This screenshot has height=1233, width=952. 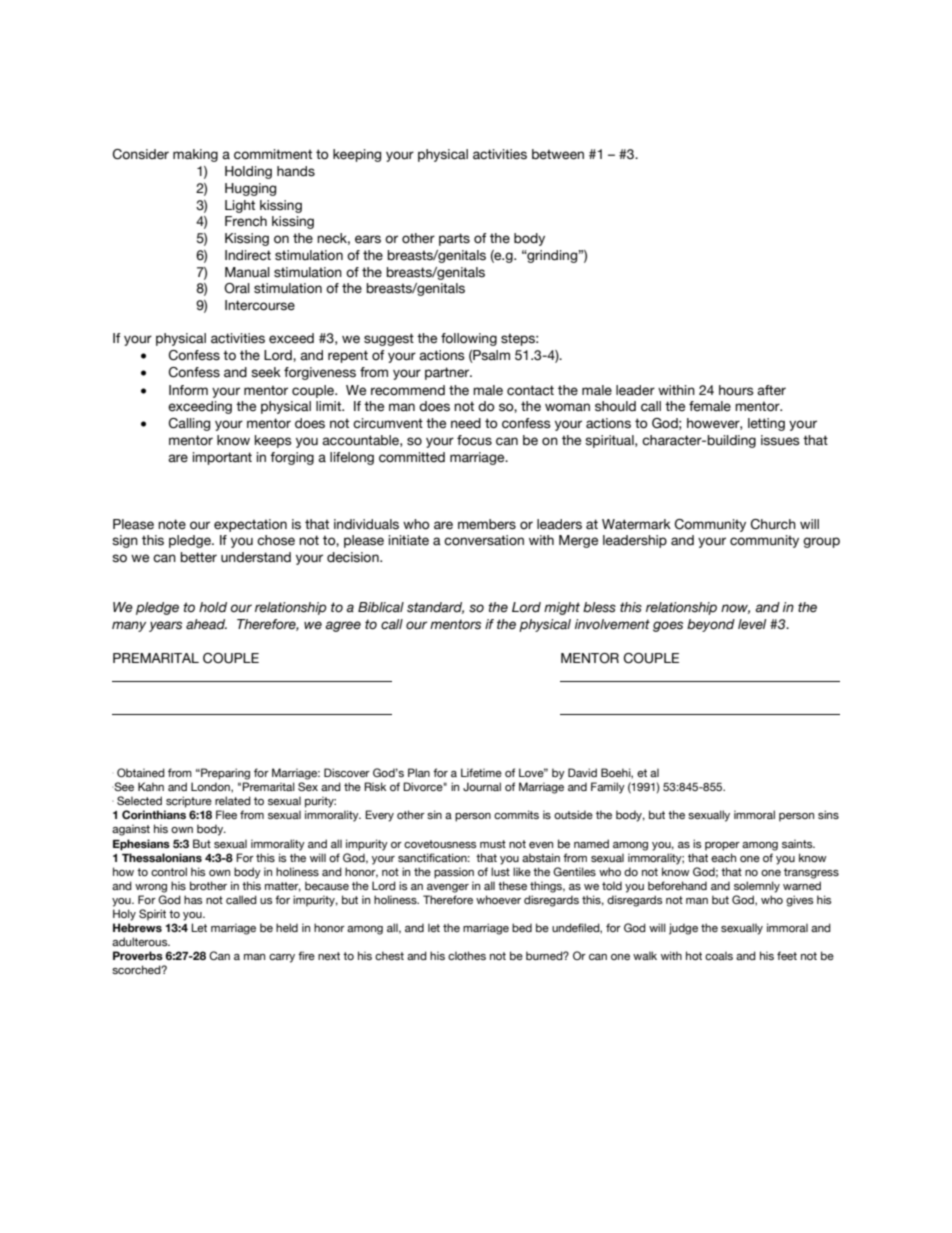 What do you see at coordinates (558, 154) in the screenshot?
I see `between` at bounding box center [558, 154].
